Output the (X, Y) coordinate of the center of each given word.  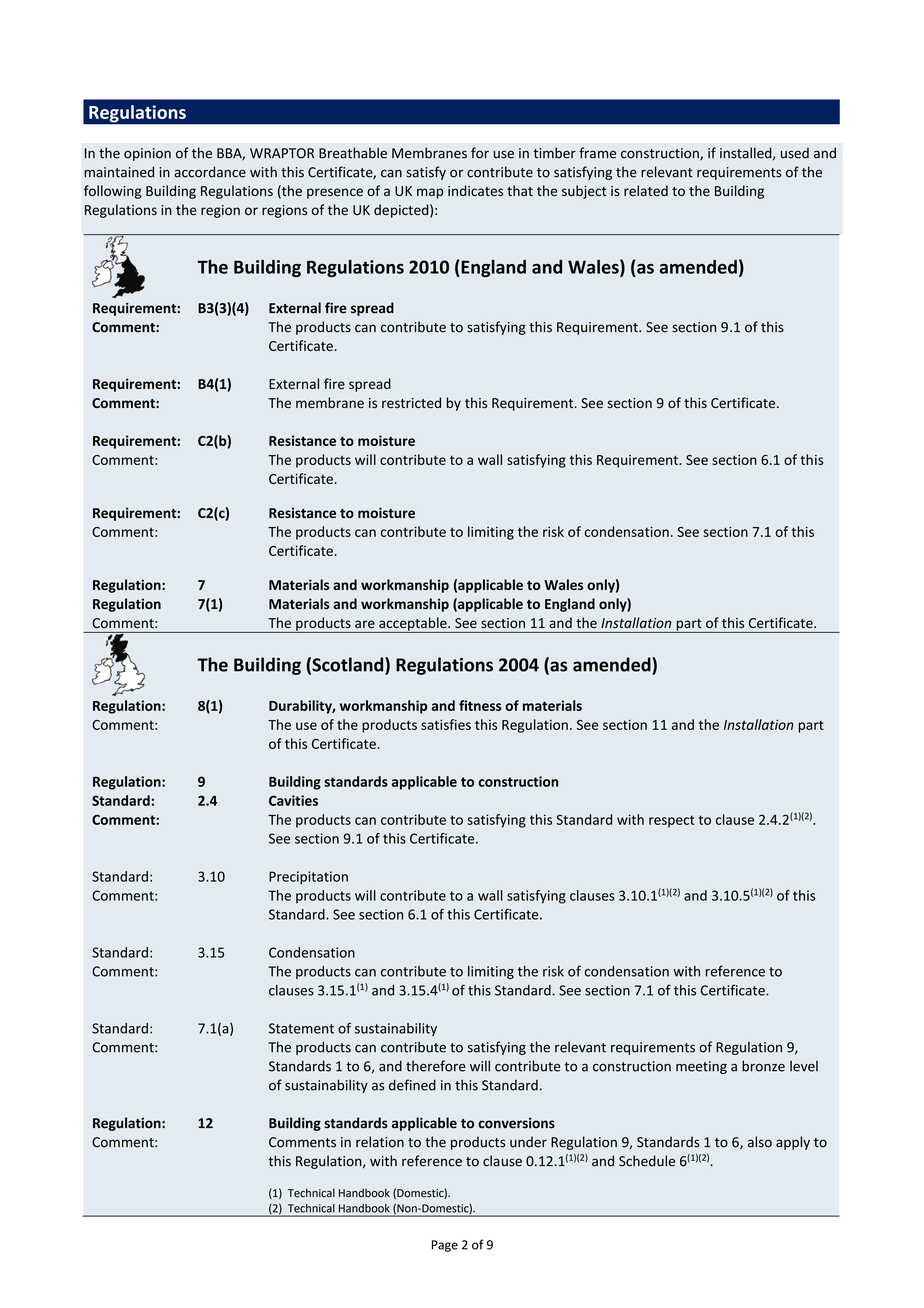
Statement (301, 1028)
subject (584, 192)
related (646, 190)
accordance (210, 172)
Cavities (293, 800)
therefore (436, 1066)
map (430, 193)
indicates (475, 190)
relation (380, 1142)
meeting (701, 1067)
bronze (763, 1066)
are (365, 624)
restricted (411, 402)
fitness (480, 705)
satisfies (446, 724)
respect (672, 821)
